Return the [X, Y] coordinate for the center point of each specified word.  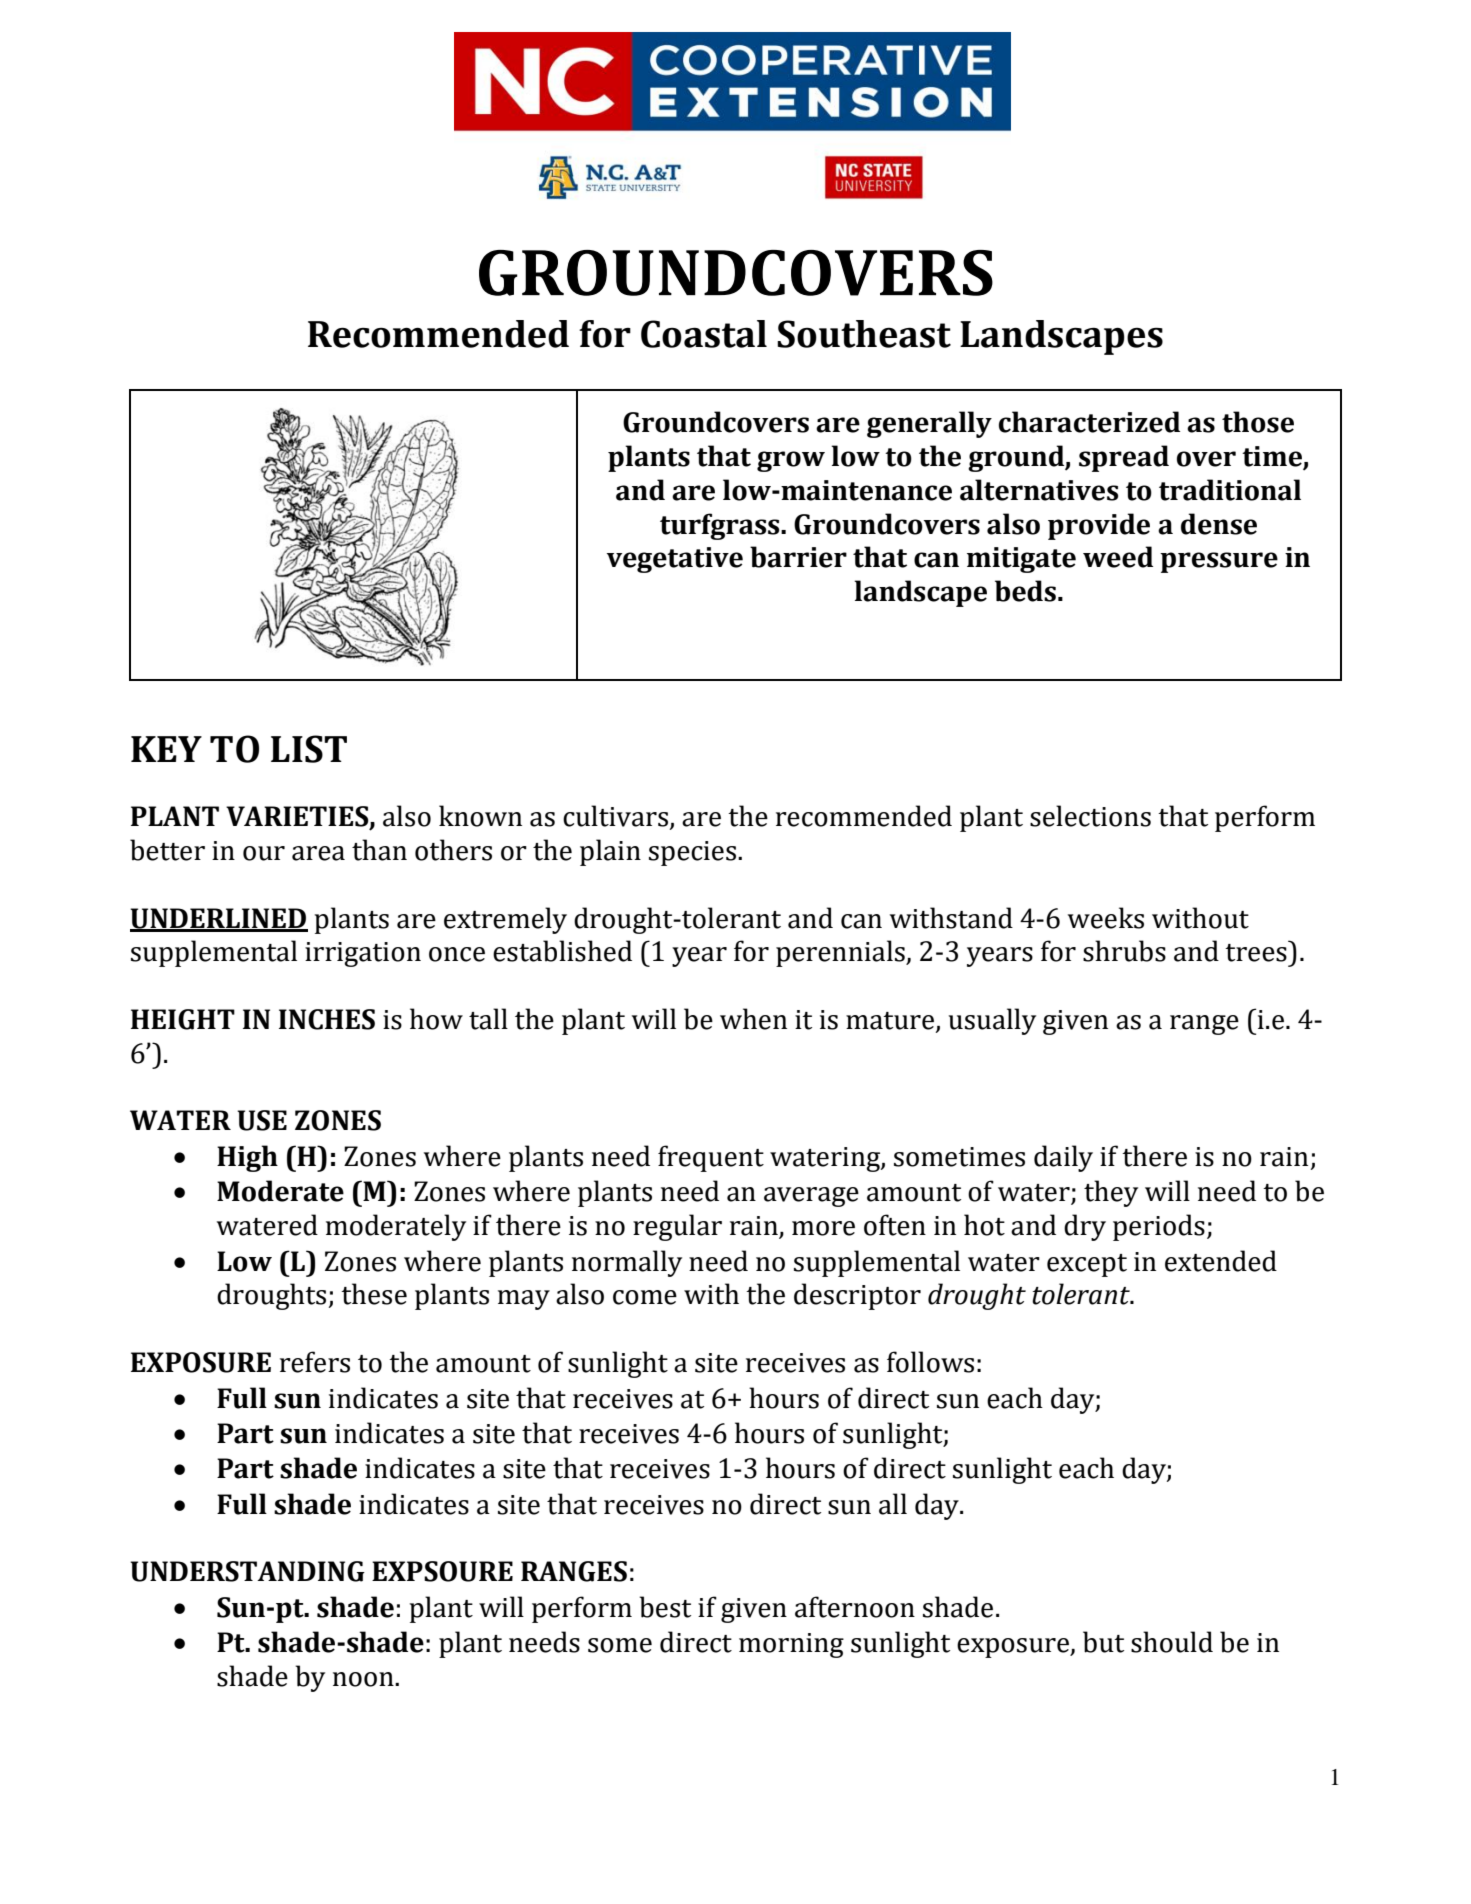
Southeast [864, 334]
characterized [1089, 422]
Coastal [704, 334]
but [1103, 1642]
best [665, 1607]
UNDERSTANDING [247, 1571]
